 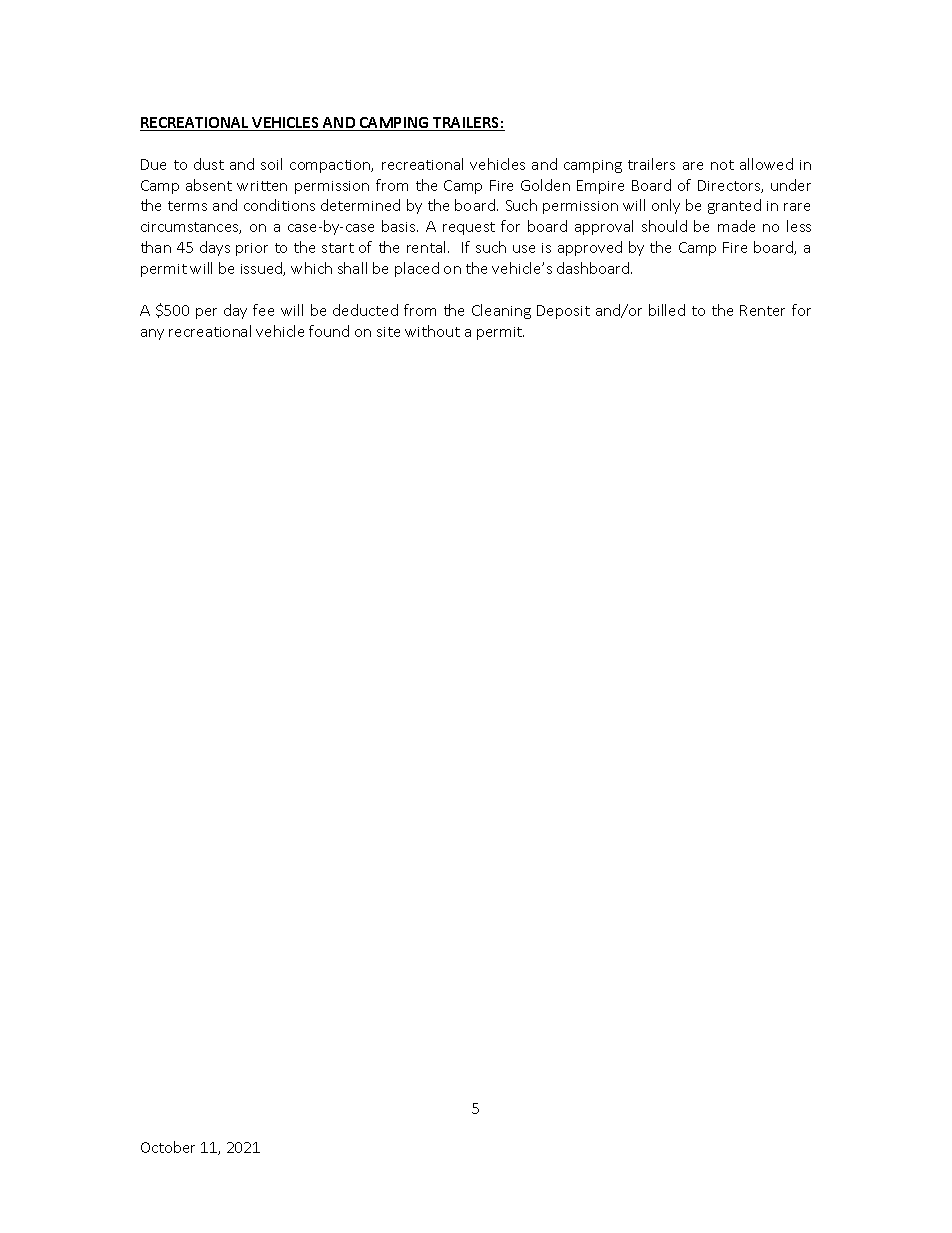 What do you see at coordinates (563, 312) in the screenshot?
I see `Deposit` at bounding box center [563, 312].
